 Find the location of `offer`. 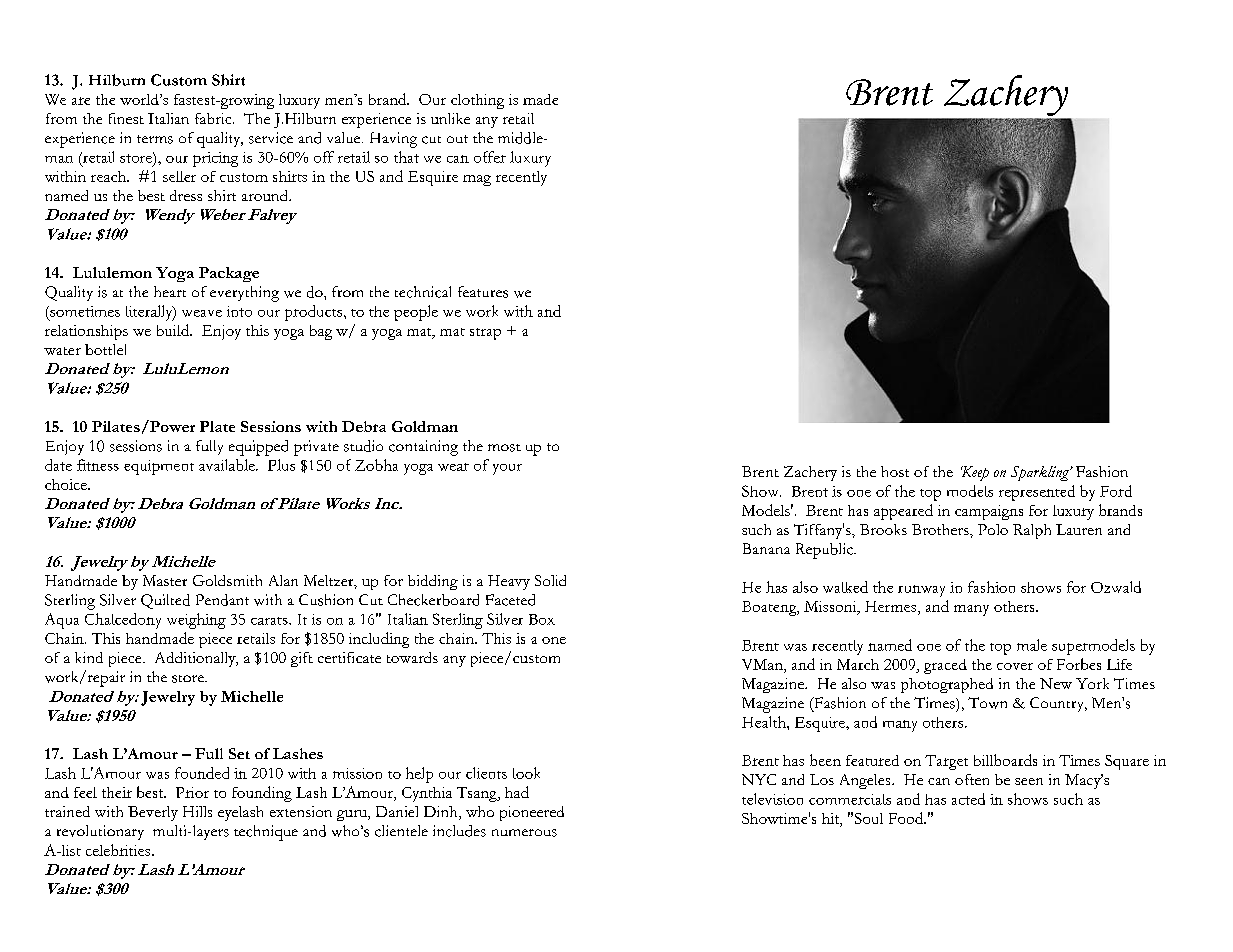

offer is located at coordinates (490, 157).
